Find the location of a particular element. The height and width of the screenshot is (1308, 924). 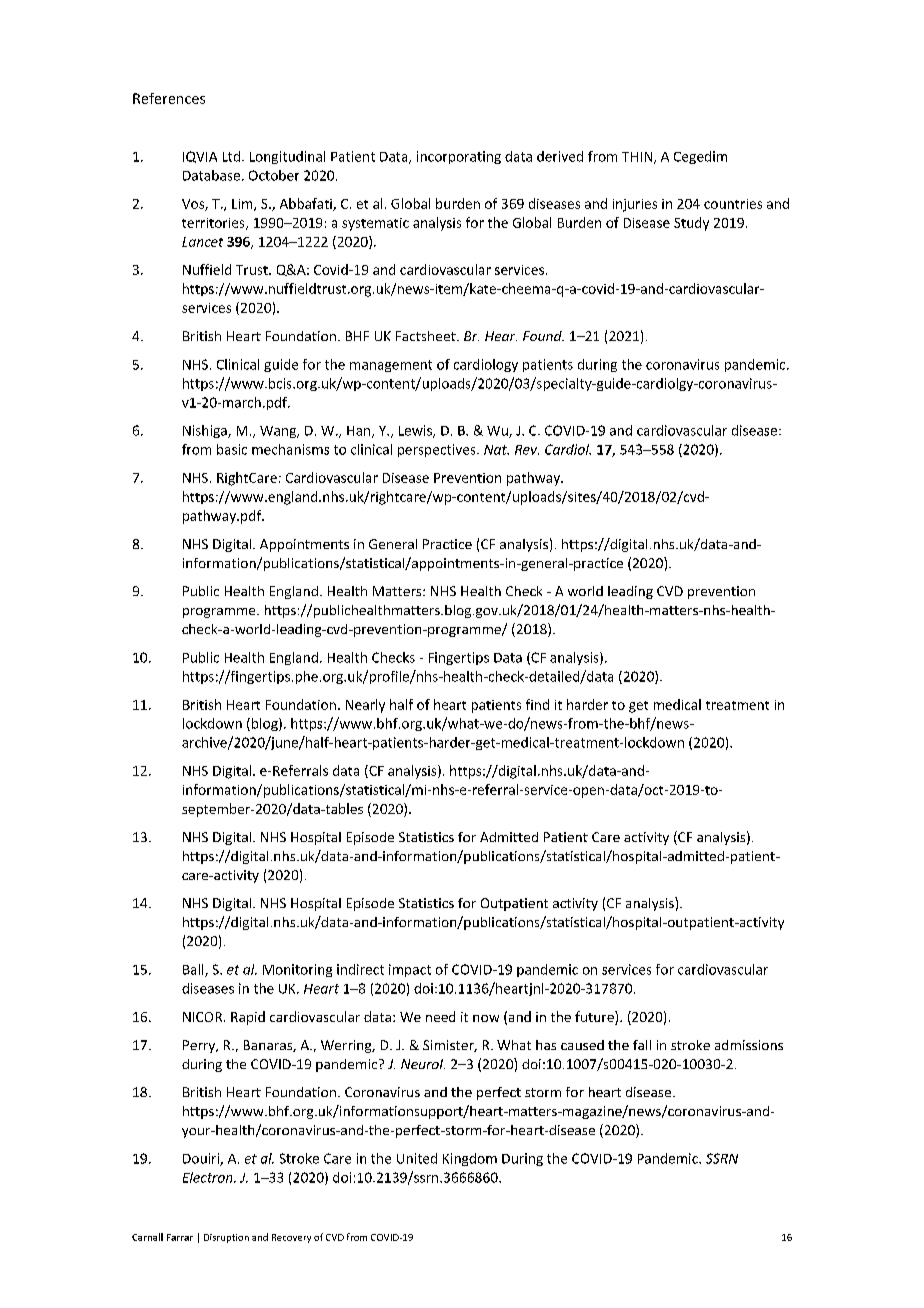

THIN is located at coordinates (637, 157).
